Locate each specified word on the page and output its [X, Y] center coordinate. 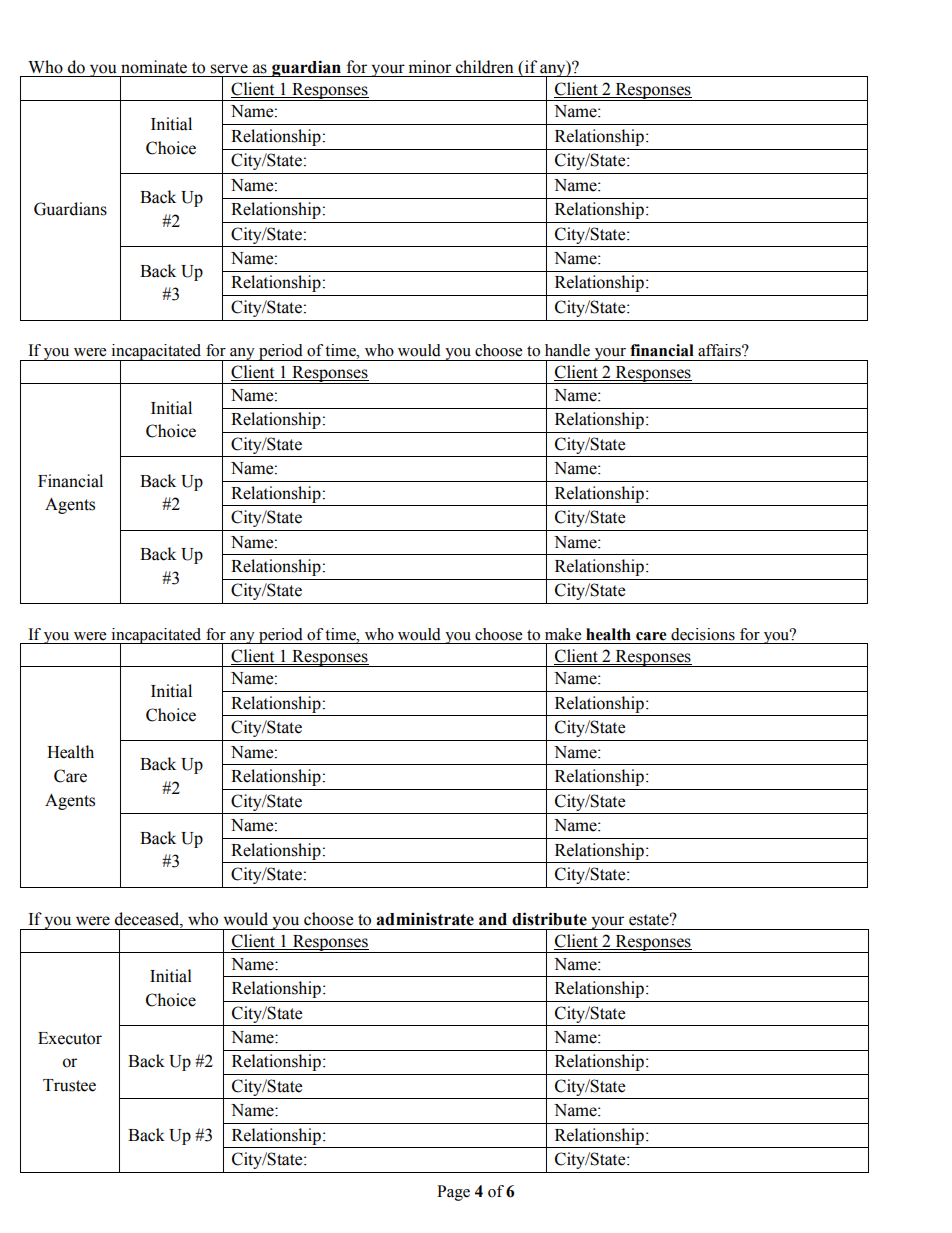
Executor [70, 1038]
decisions [703, 634]
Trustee [69, 1085]
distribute [549, 919]
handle [567, 350]
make [563, 634]
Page [453, 1193]
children [485, 67]
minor [430, 67]
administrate [425, 919]
